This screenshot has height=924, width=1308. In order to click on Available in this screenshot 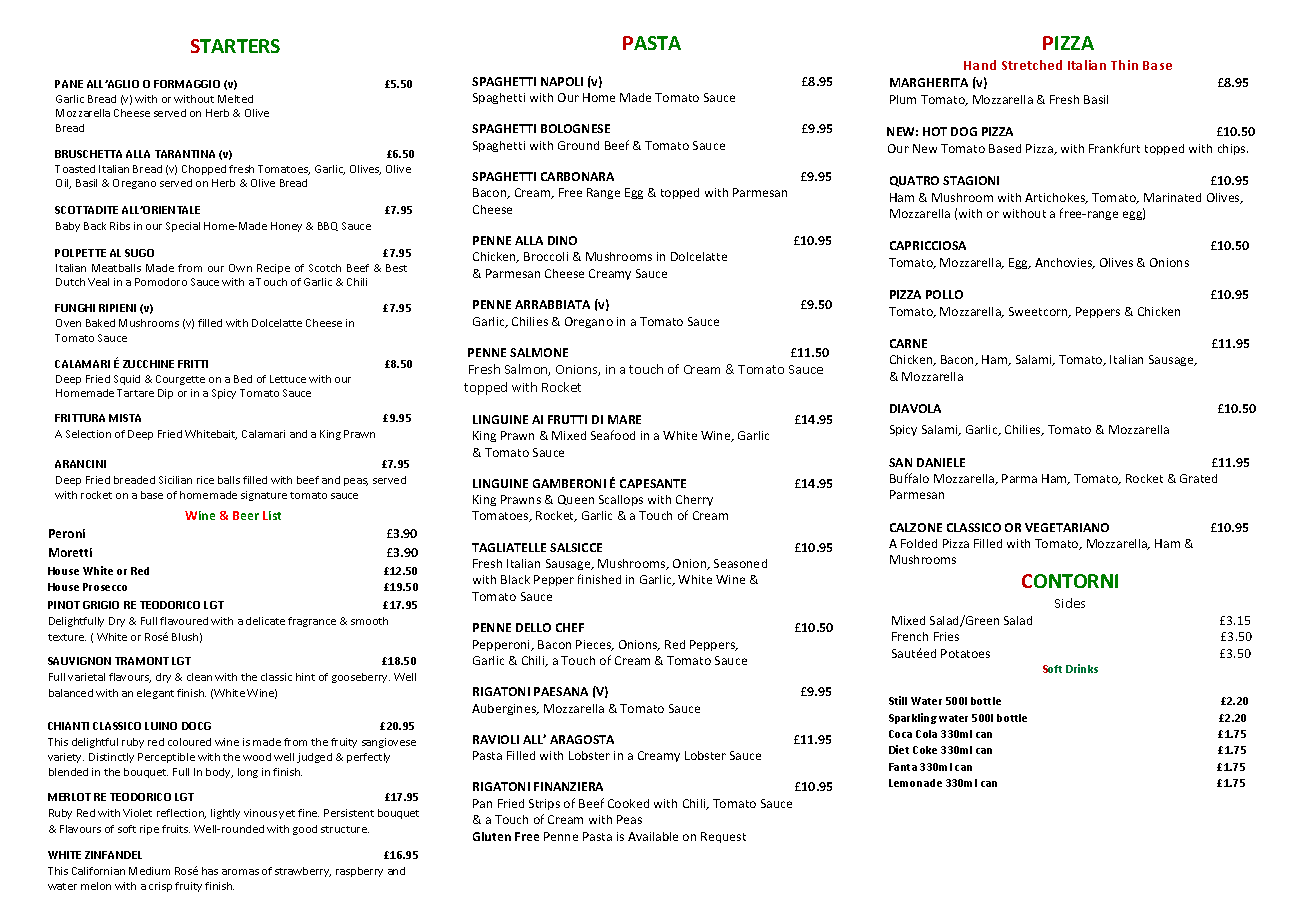, I will do `click(653, 836)`.
